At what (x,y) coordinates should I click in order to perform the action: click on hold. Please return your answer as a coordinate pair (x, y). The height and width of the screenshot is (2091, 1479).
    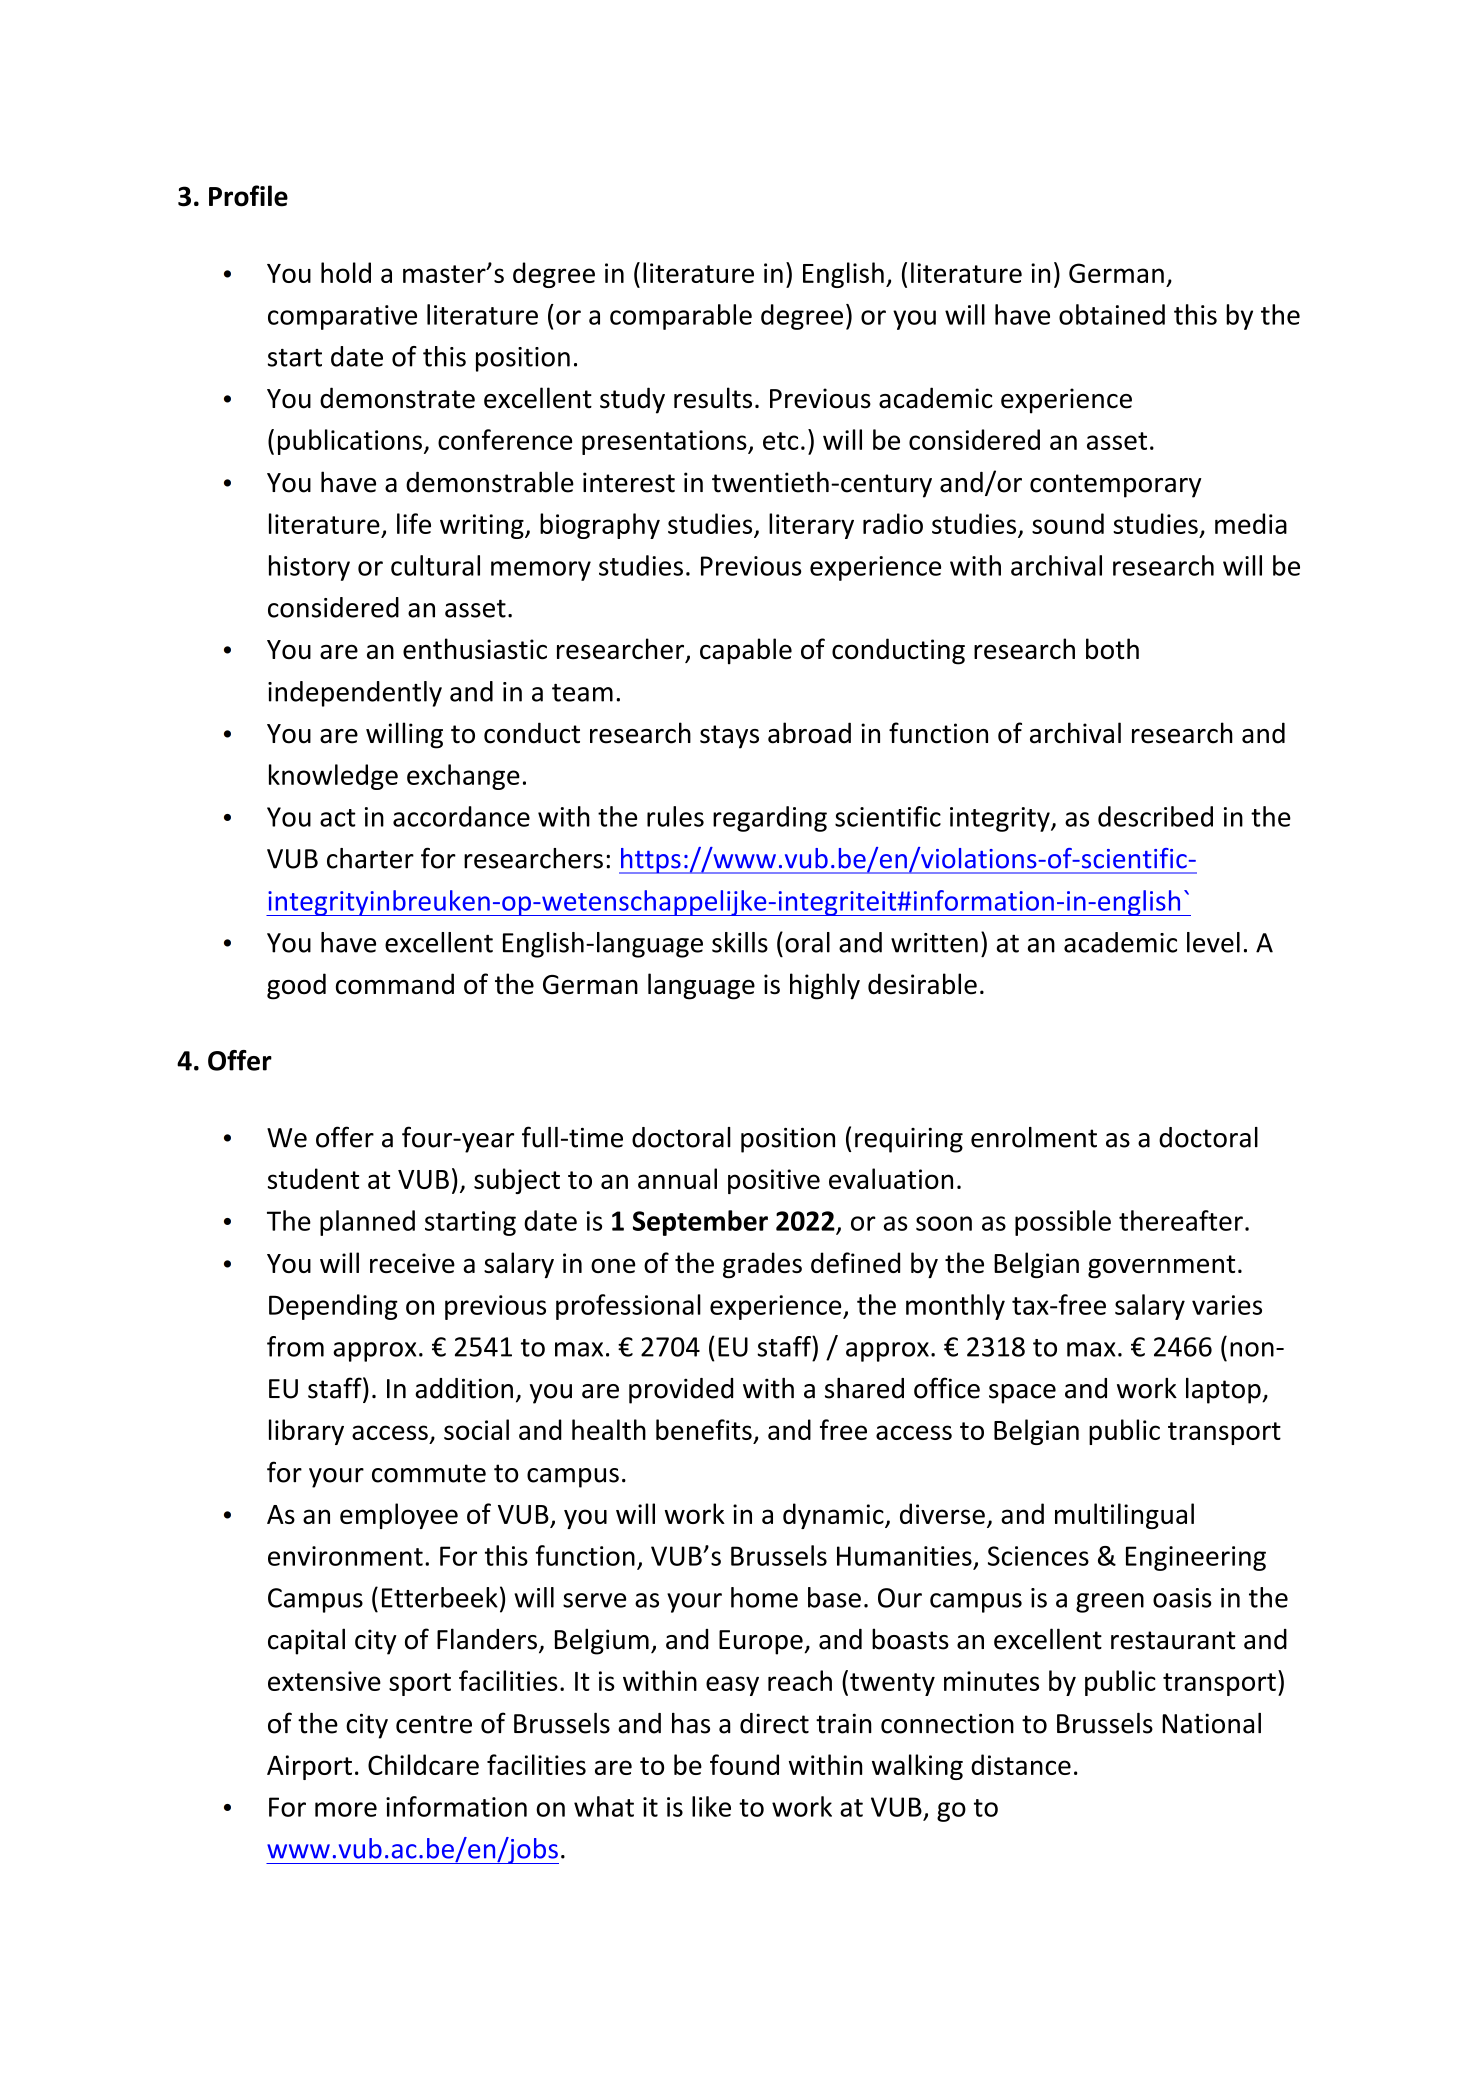
    Looking at the image, I should click on (346, 272).
